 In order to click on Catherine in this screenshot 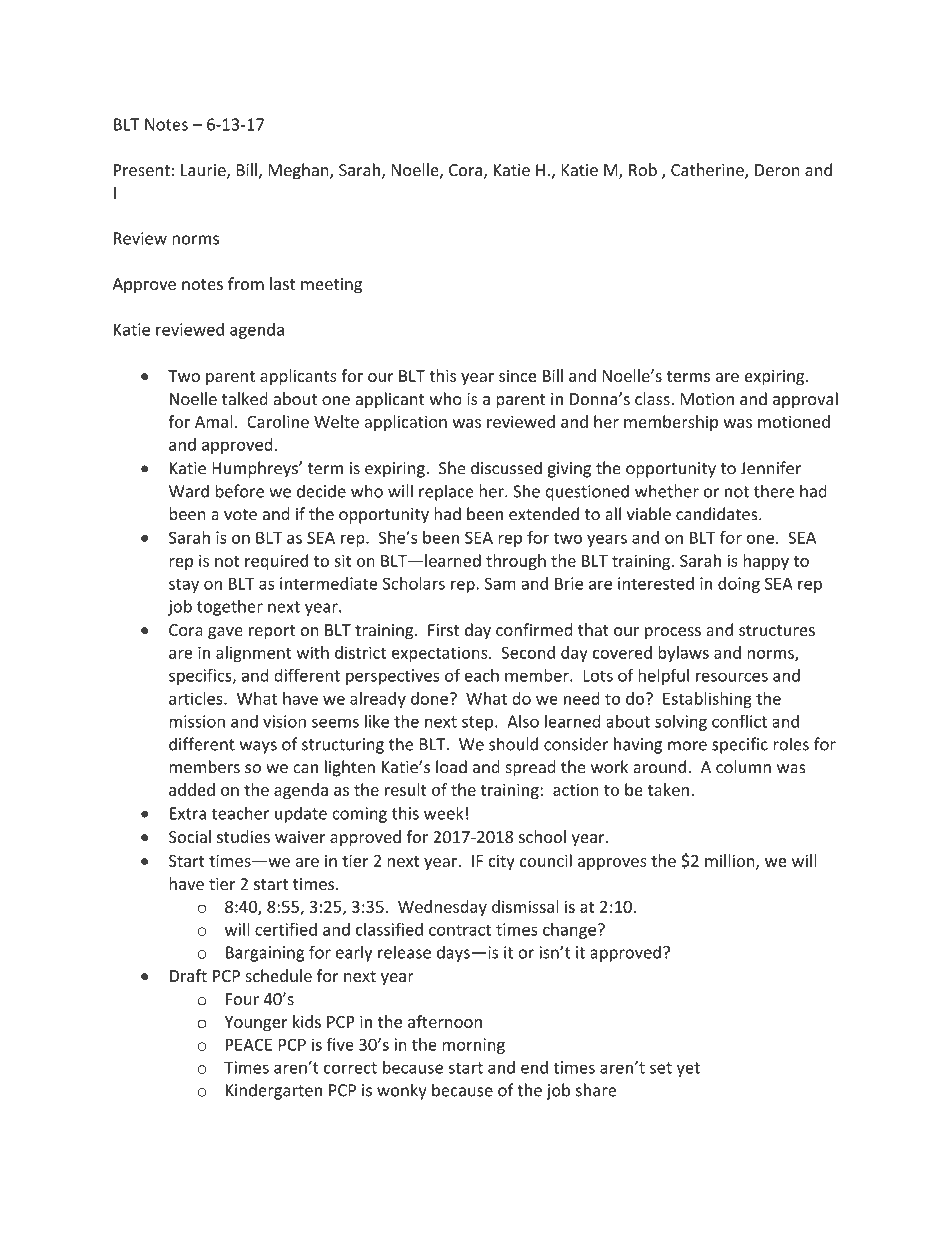, I will do `click(708, 171)`.
